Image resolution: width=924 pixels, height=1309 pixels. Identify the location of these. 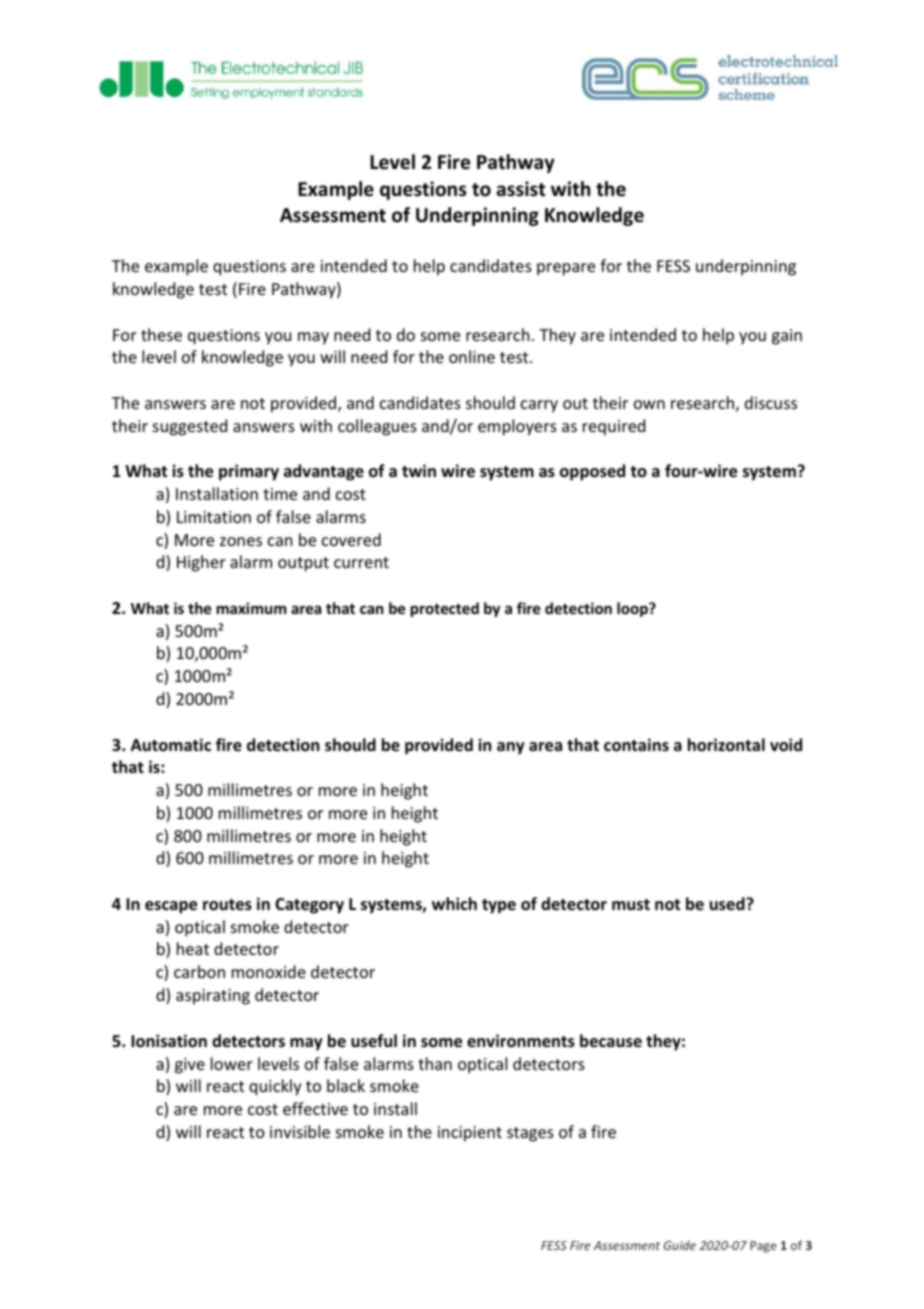
(161, 334).
